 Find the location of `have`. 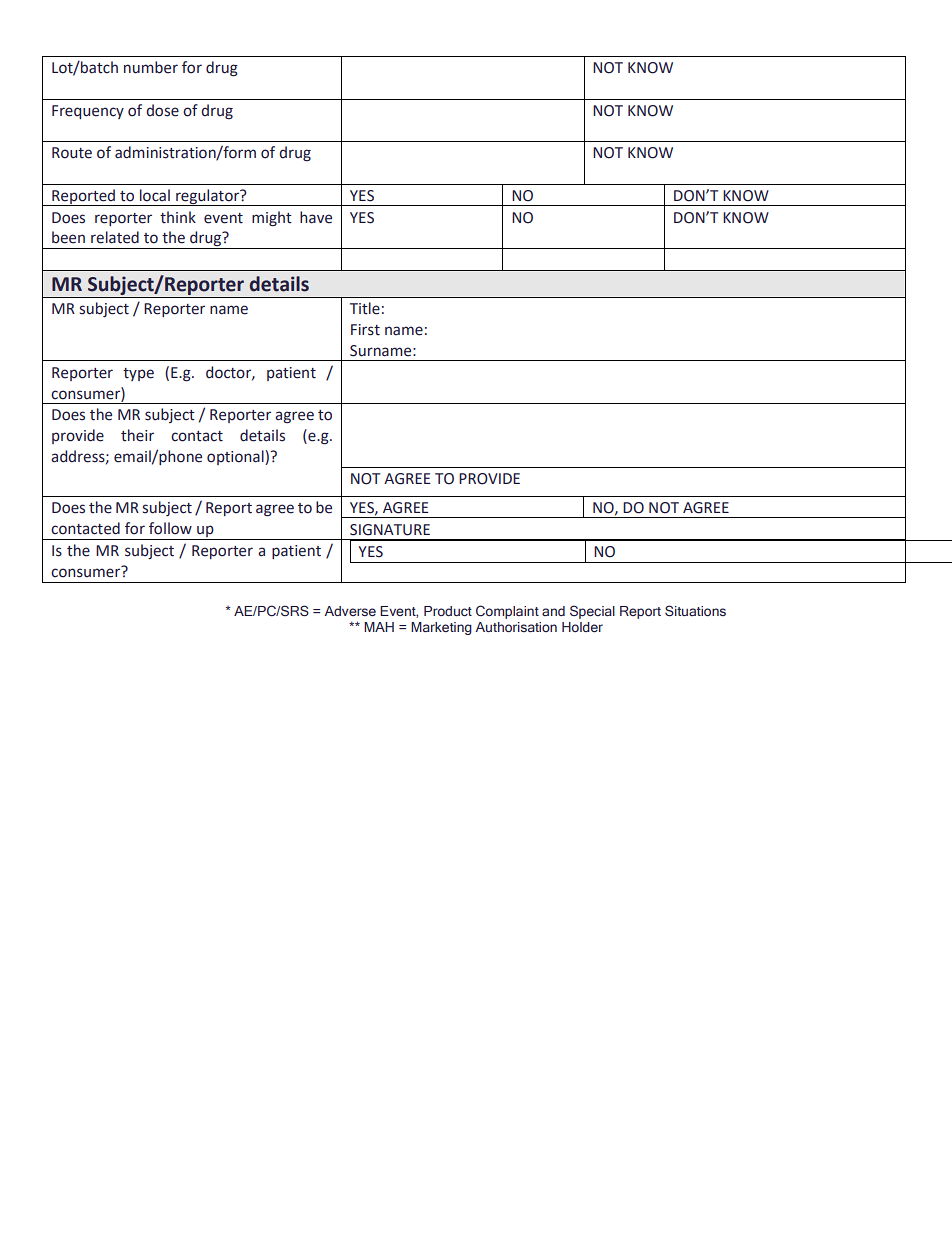

have is located at coordinates (316, 217).
